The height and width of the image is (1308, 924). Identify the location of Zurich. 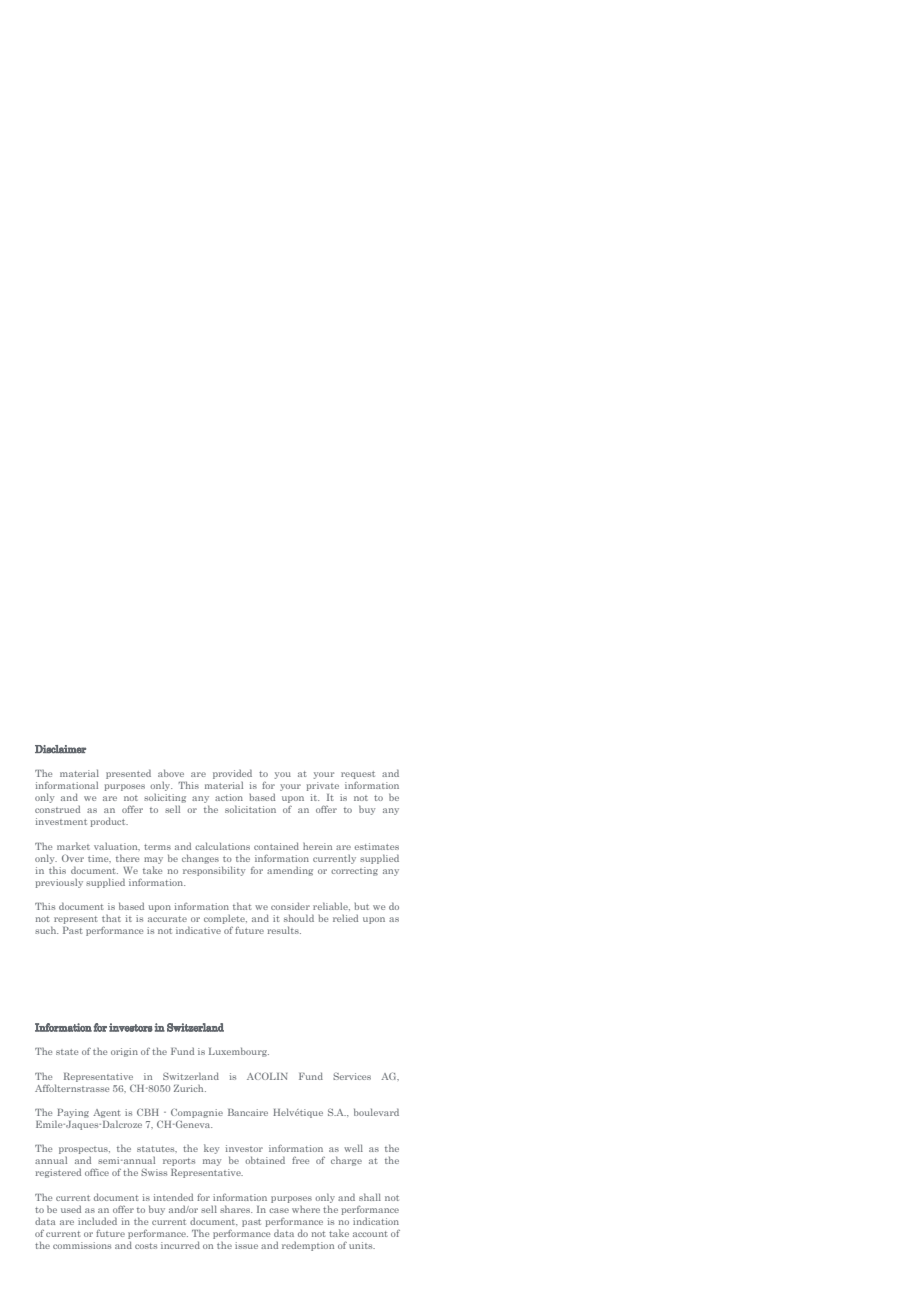
(190, 1088).
